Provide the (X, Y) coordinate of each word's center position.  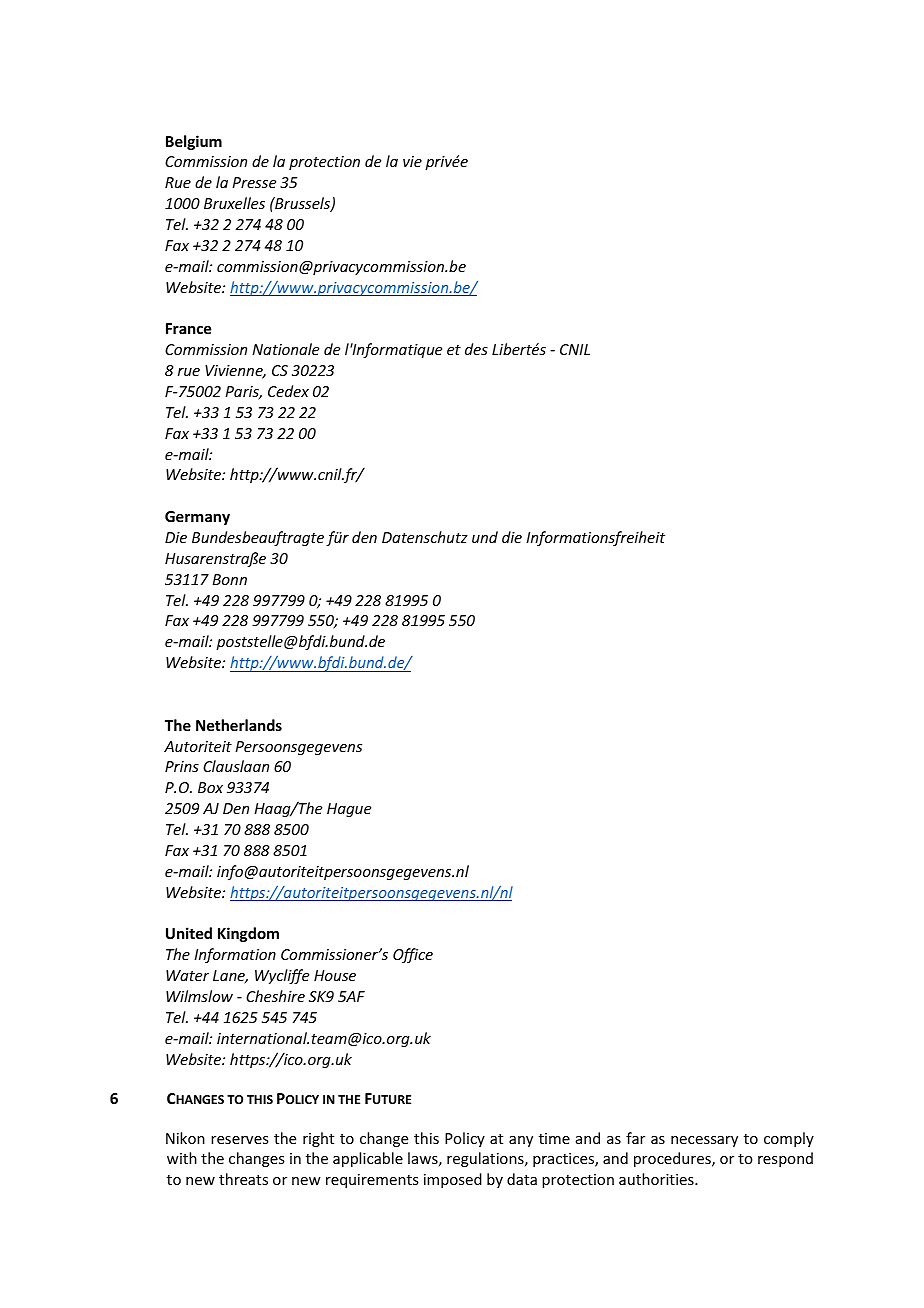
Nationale (285, 349)
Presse (254, 182)
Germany (197, 518)
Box (210, 787)
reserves (239, 1140)
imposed (453, 1180)
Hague (349, 810)
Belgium (194, 142)
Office (413, 955)
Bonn (230, 579)
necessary (704, 1141)
